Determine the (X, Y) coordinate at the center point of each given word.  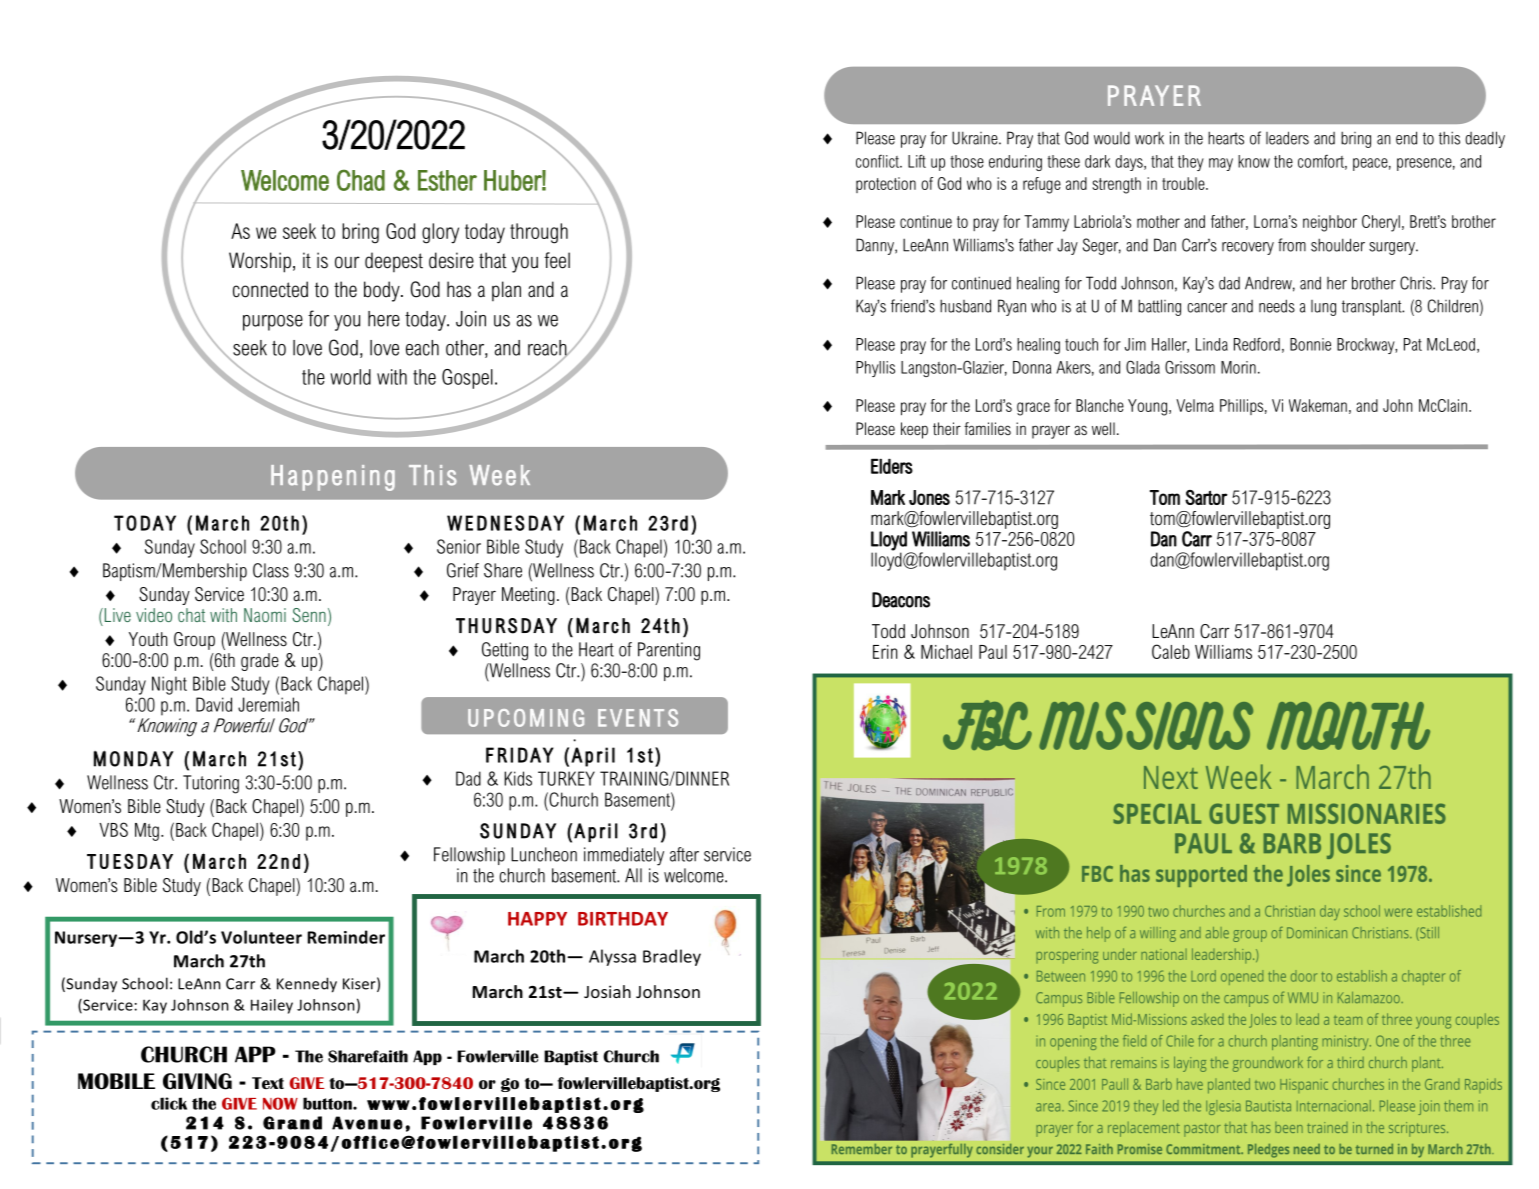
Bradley (672, 957)
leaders (1287, 138)
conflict (879, 161)
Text (268, 1083)
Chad (361, 180)
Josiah (607, 991)
